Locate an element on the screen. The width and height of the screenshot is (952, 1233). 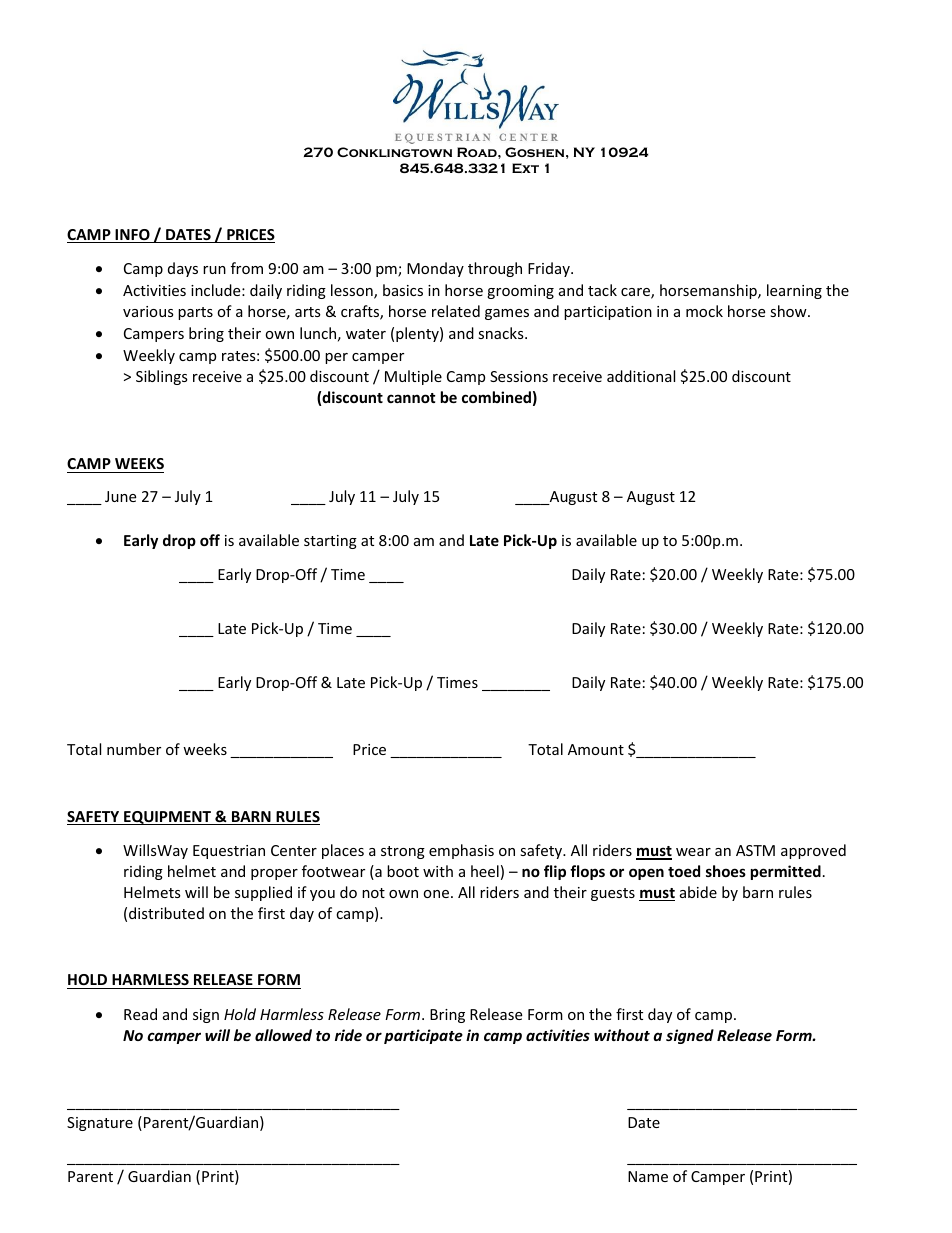
Road is located at coordinates (478, 152).
